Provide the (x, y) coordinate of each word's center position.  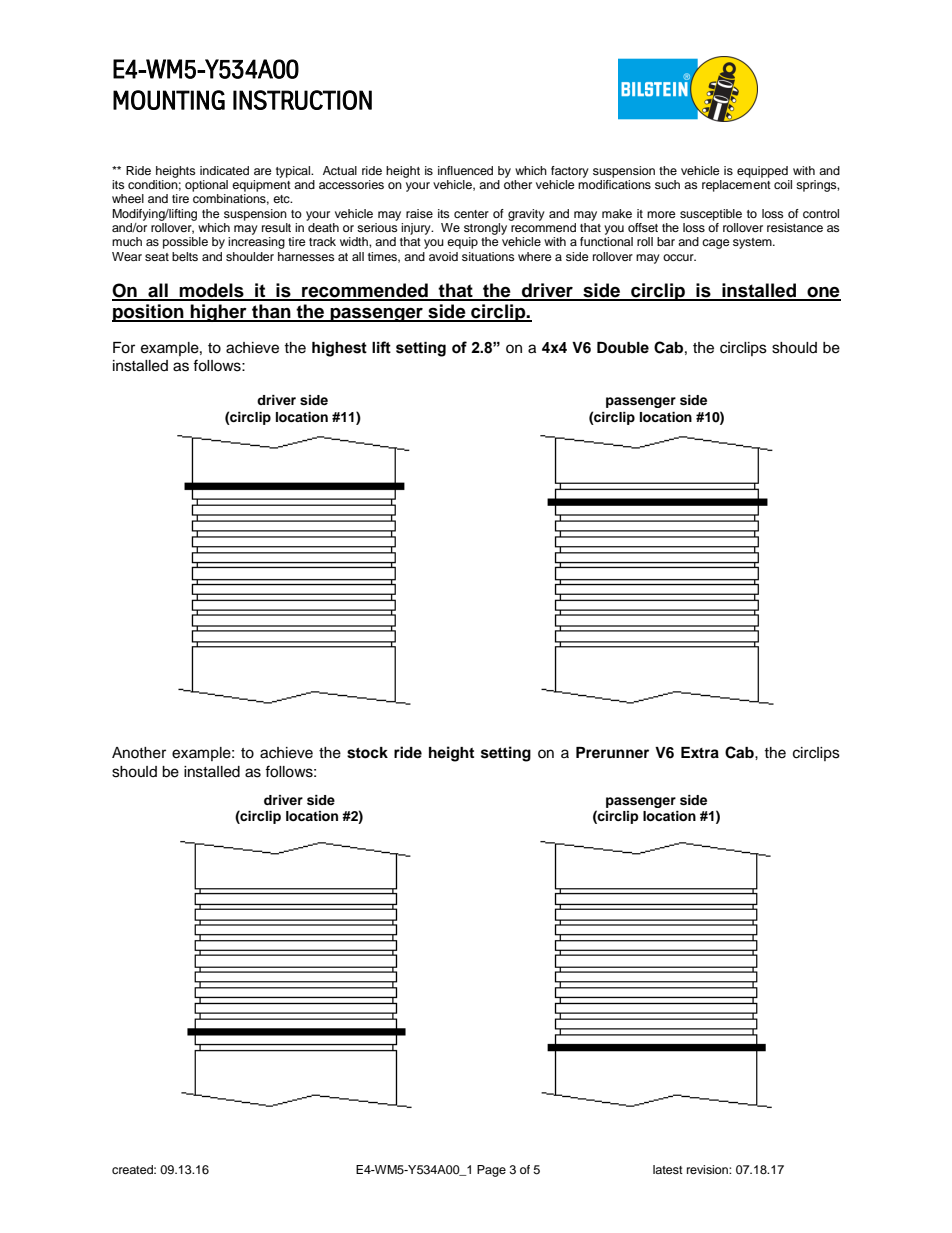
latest (668, 1169)
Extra (700, 753)
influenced (465, 170)
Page (491, 1171)
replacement (736, 184)
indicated (224, 170)
